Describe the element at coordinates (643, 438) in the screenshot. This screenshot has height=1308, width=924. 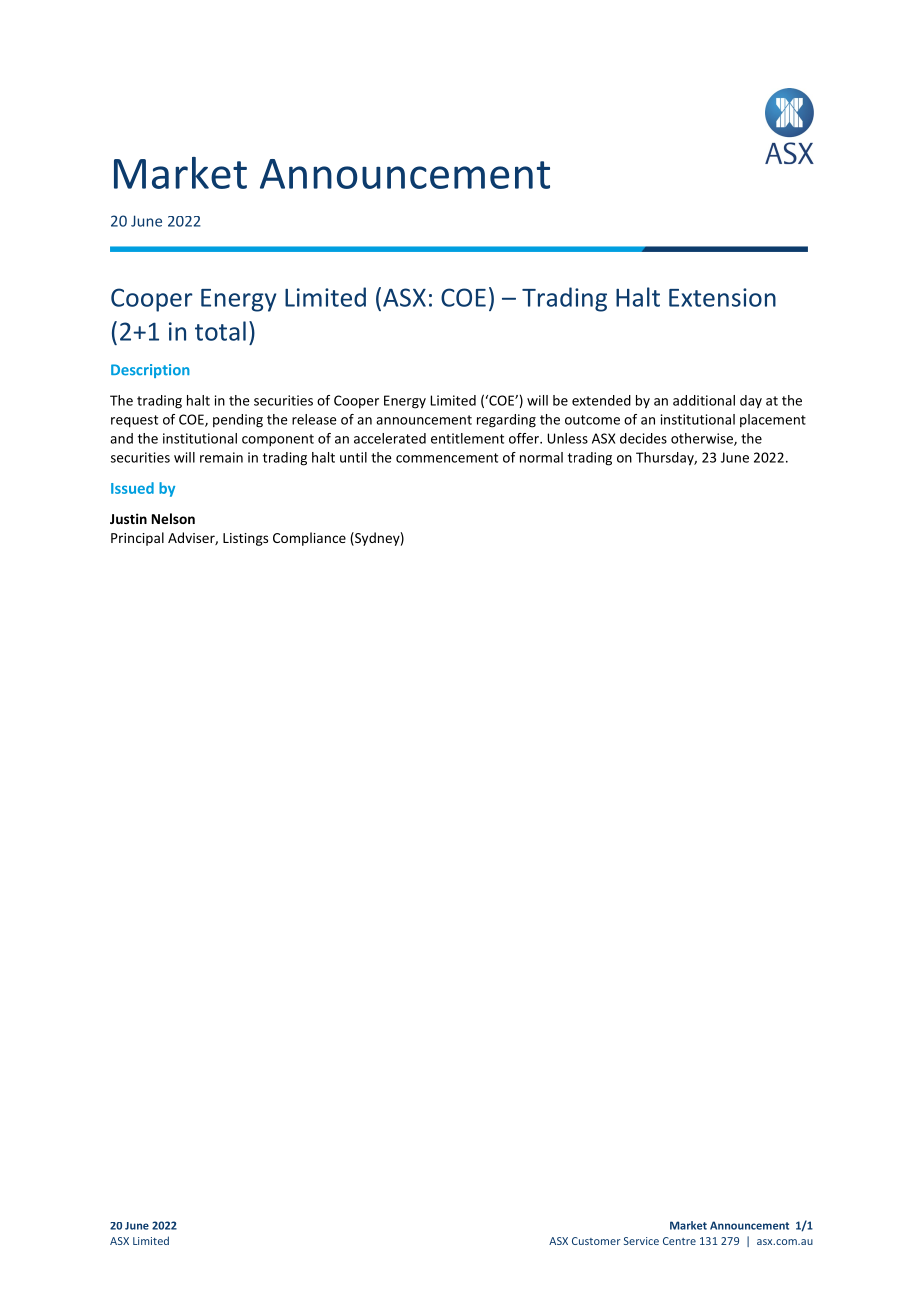
I see `decides` at that location.
